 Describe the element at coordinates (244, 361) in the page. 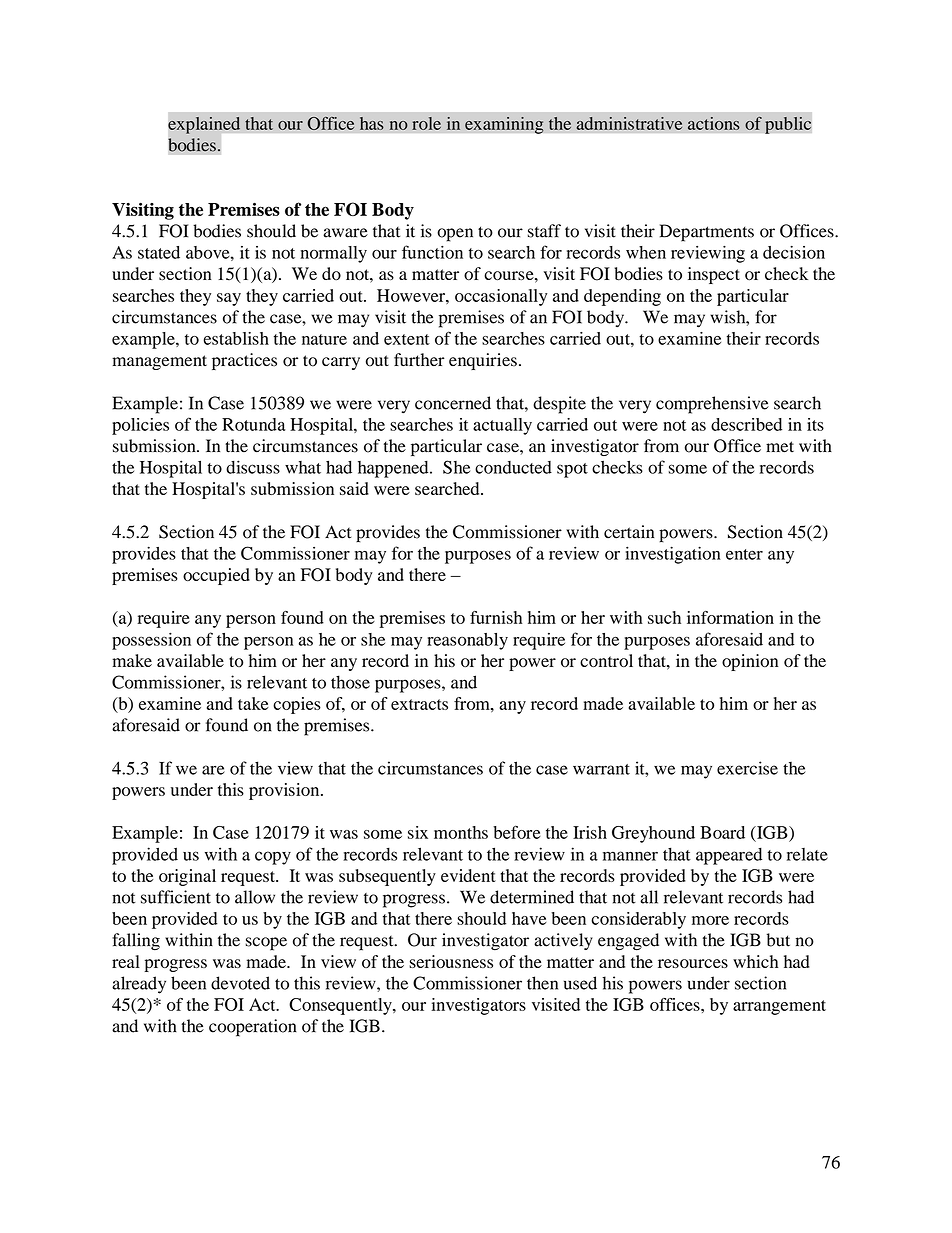

I see `practices` at that location.
